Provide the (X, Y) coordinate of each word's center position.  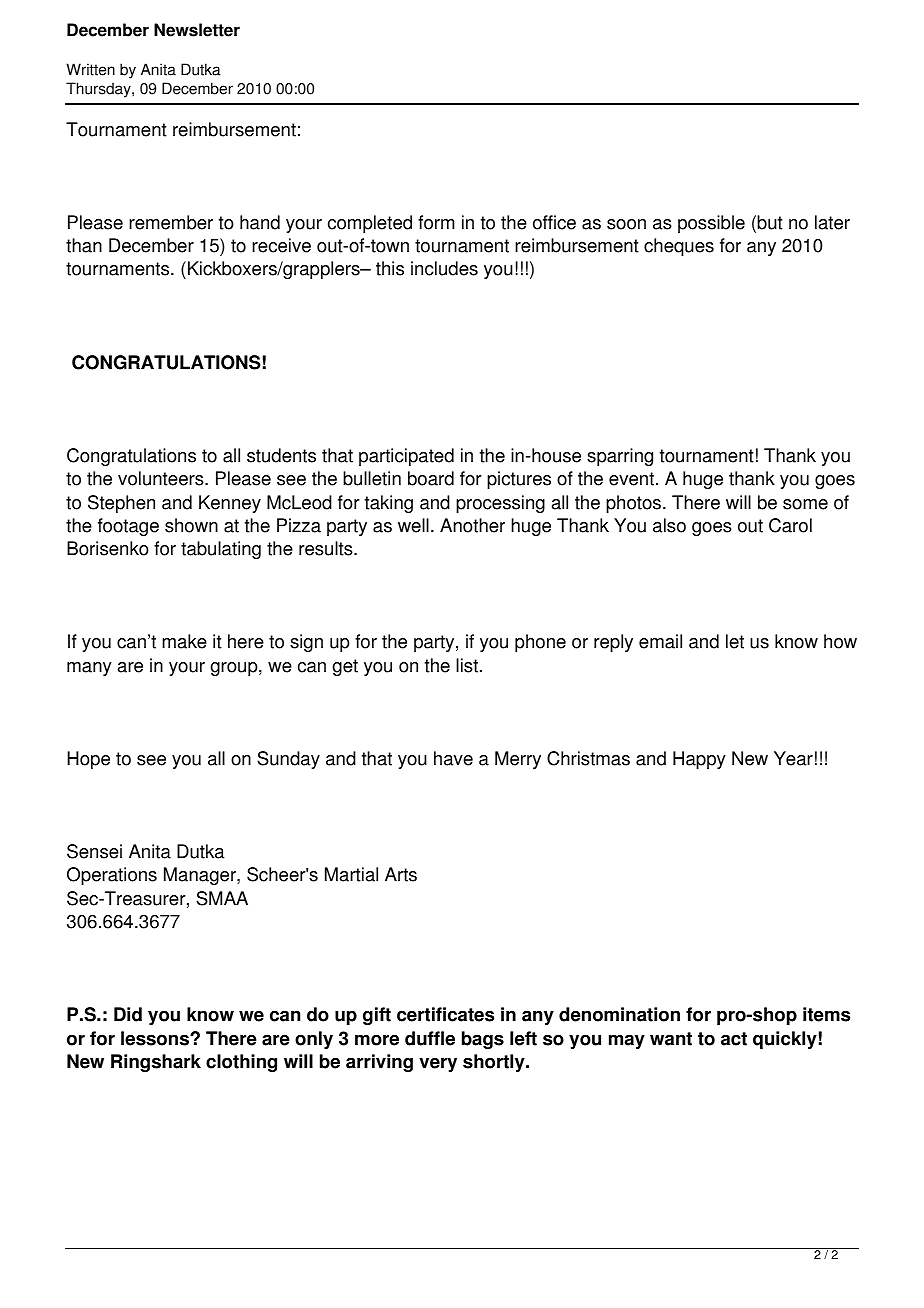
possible (711, 224)
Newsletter (197, 30)
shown (191, 525)
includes (444, 268)
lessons (156, 1038)
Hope (88, 760)
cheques (679, 247)
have (453, 758)
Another (472, 525)
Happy (699, 760)
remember (171, 222)
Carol (790, 525)
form (436, 222)
